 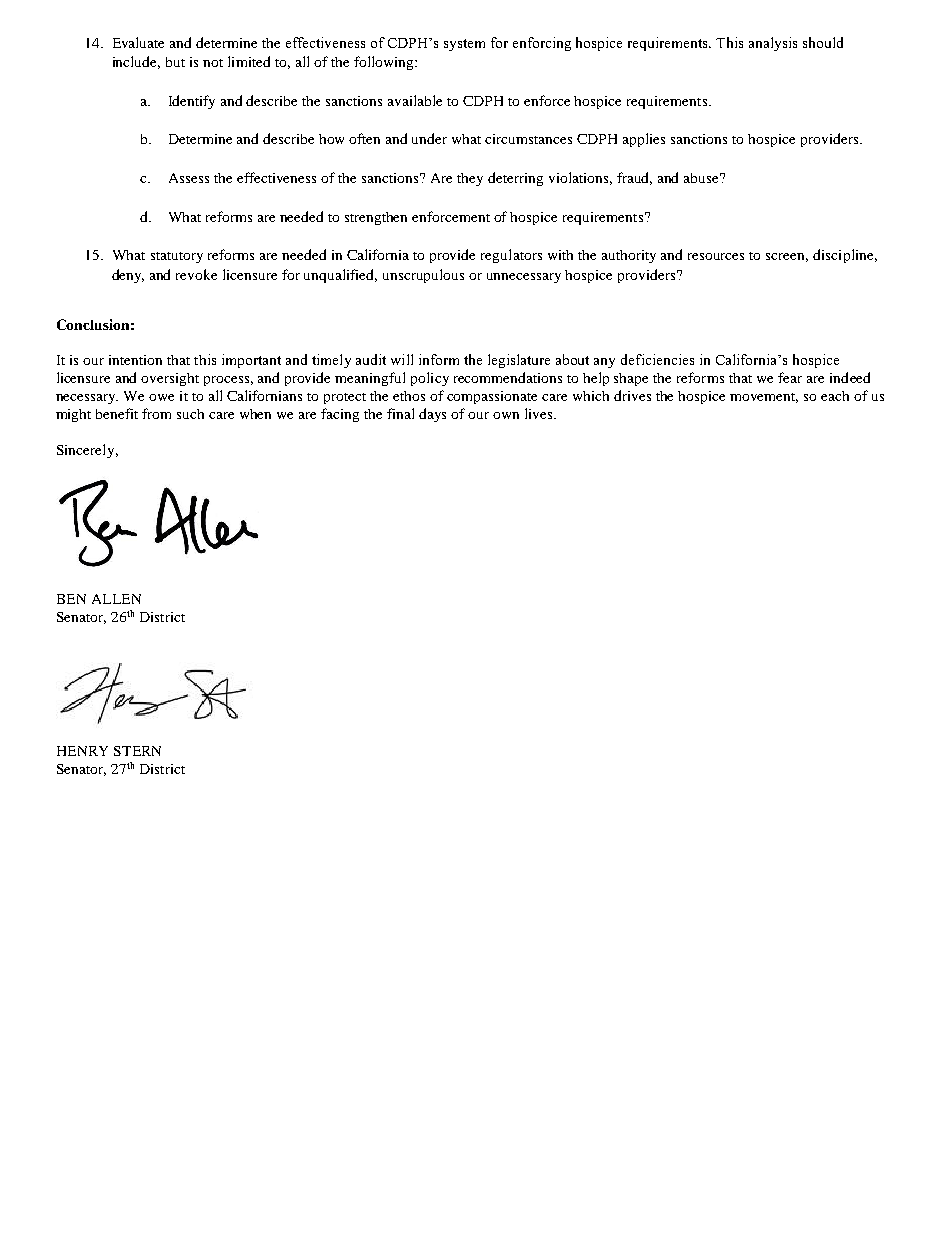 What do you see at coordinates (835, 396) in the document?
I see `each` at bounding box center [835, 396].
